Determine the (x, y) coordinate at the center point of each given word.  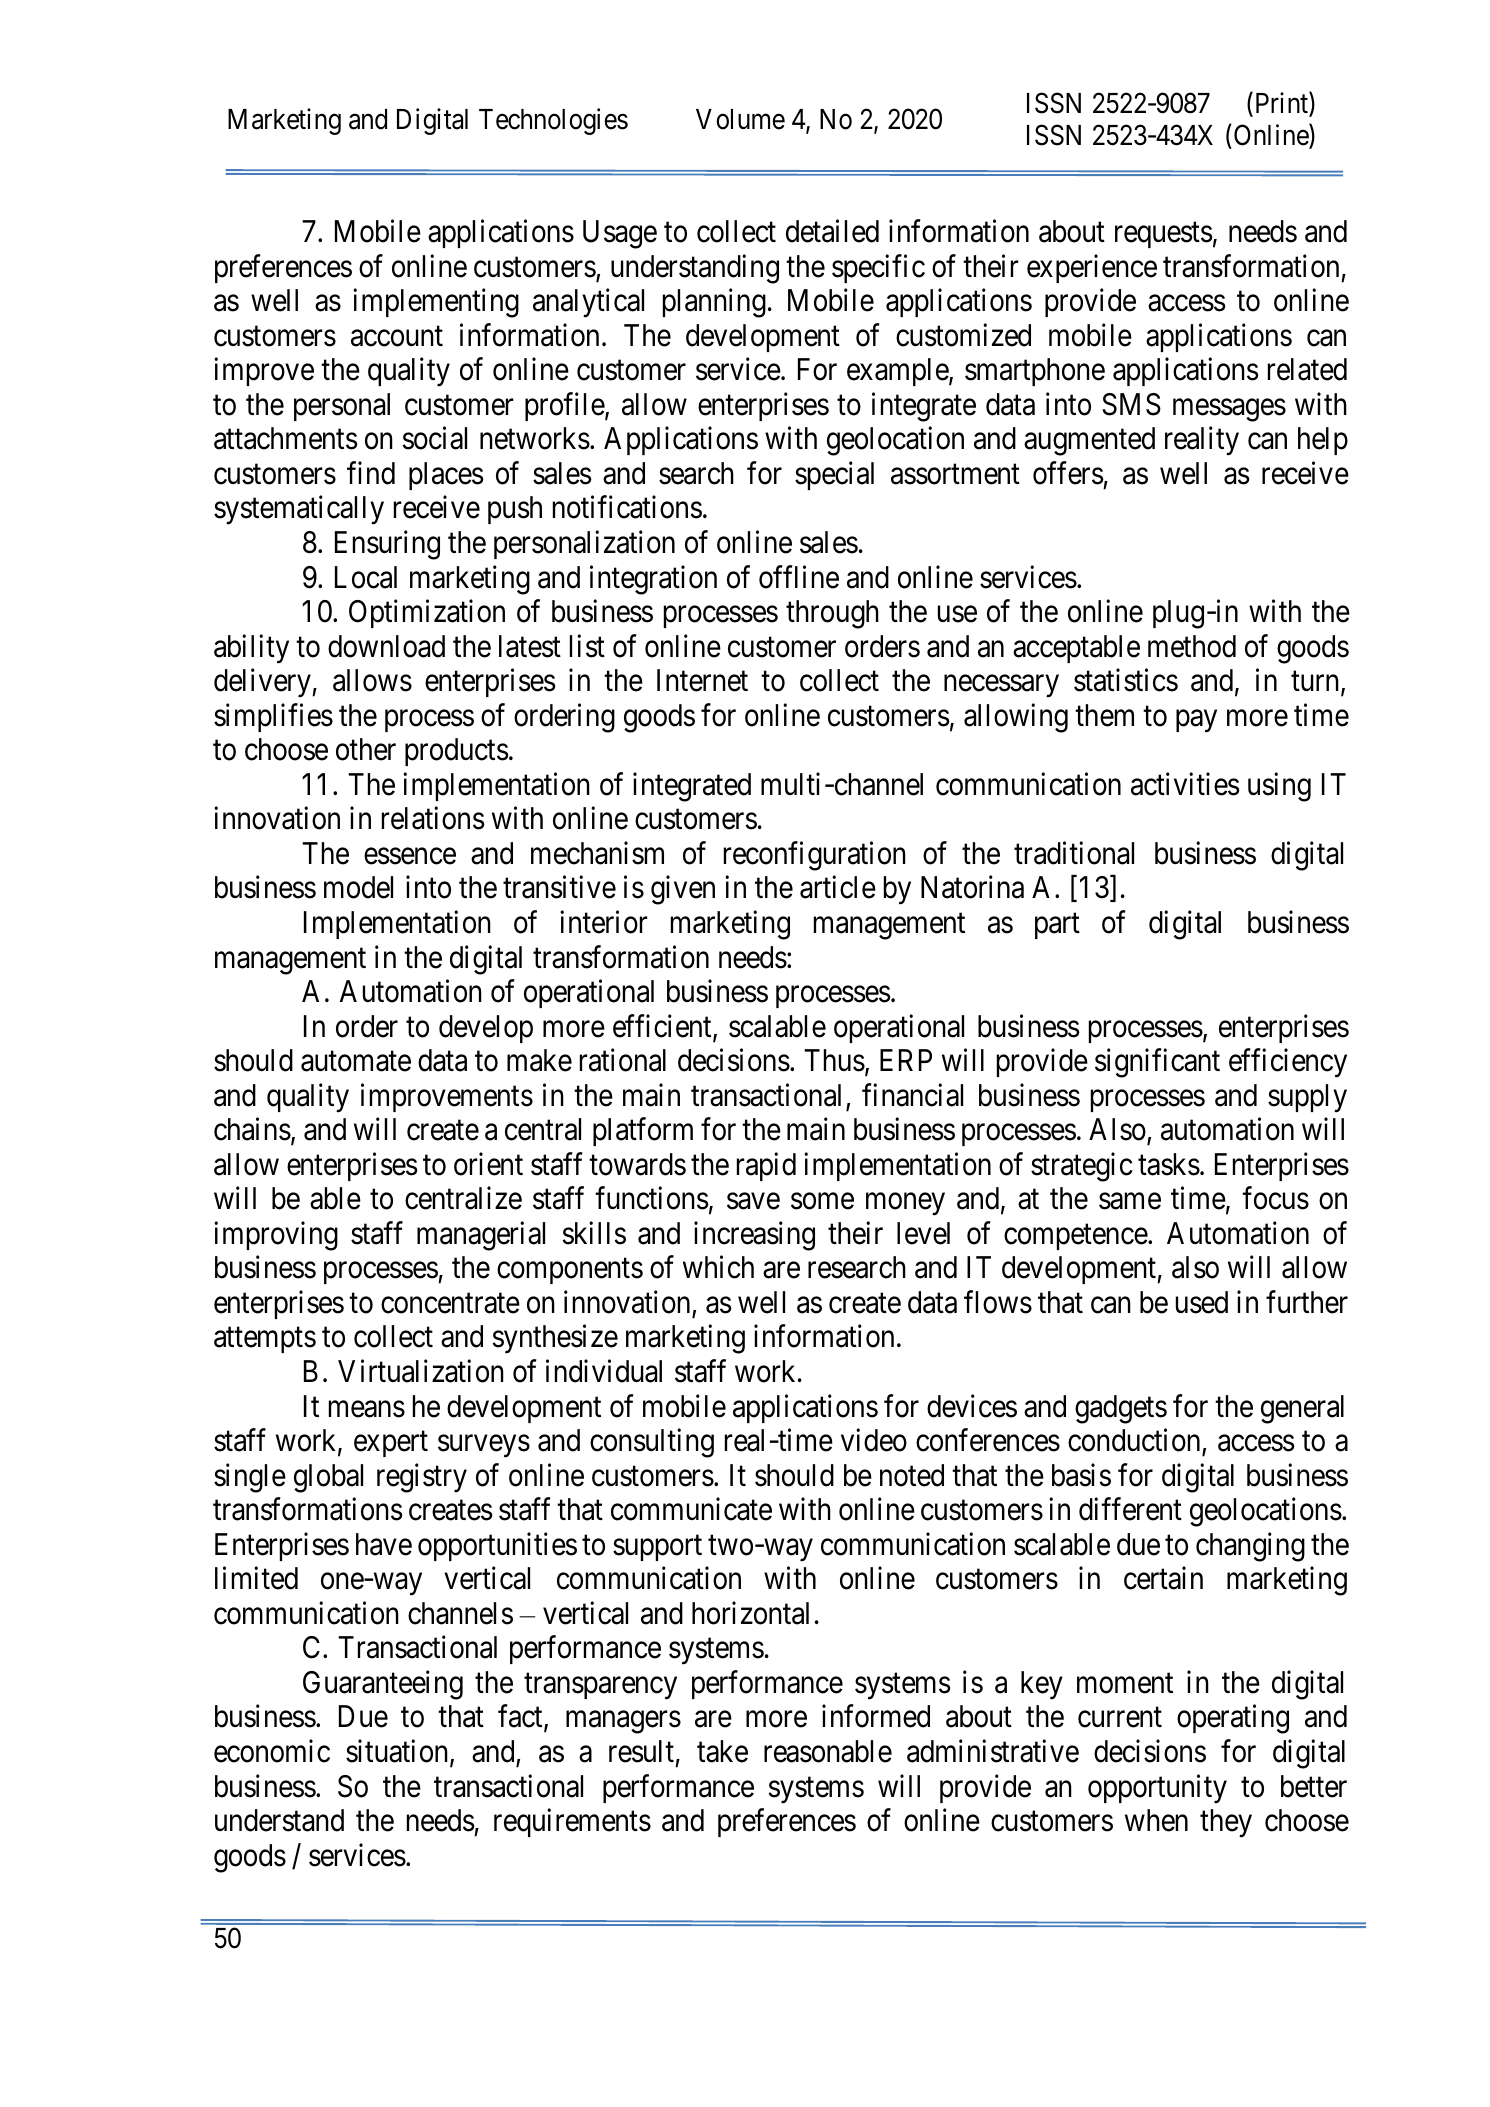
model (358, 887)
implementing (436, 303)
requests (1164, 235)
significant (1157, 1063)
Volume (740, 119)
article (838, 887)
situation (398, 1752)
